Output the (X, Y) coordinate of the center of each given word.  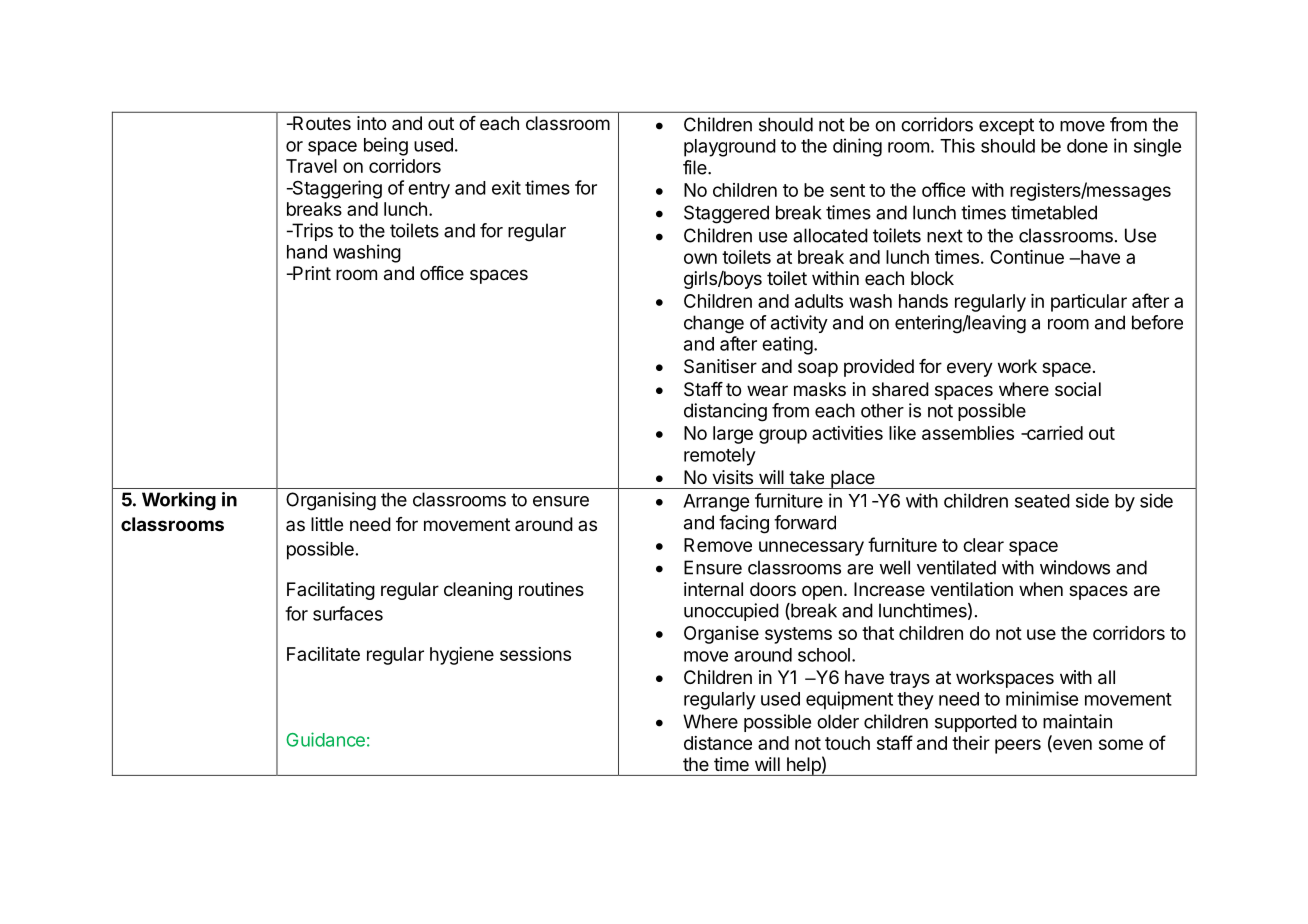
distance (718, 743)
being (386, 146)
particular (1089, 303)
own (700, 258)
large (733, 435)
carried (1054, 433)
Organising (331, 501)
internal (713, 589)
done (1087, 146)
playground (730, 148)
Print (311, 273)
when (1041, 589)
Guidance (325, 739)
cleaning (478, 591)
